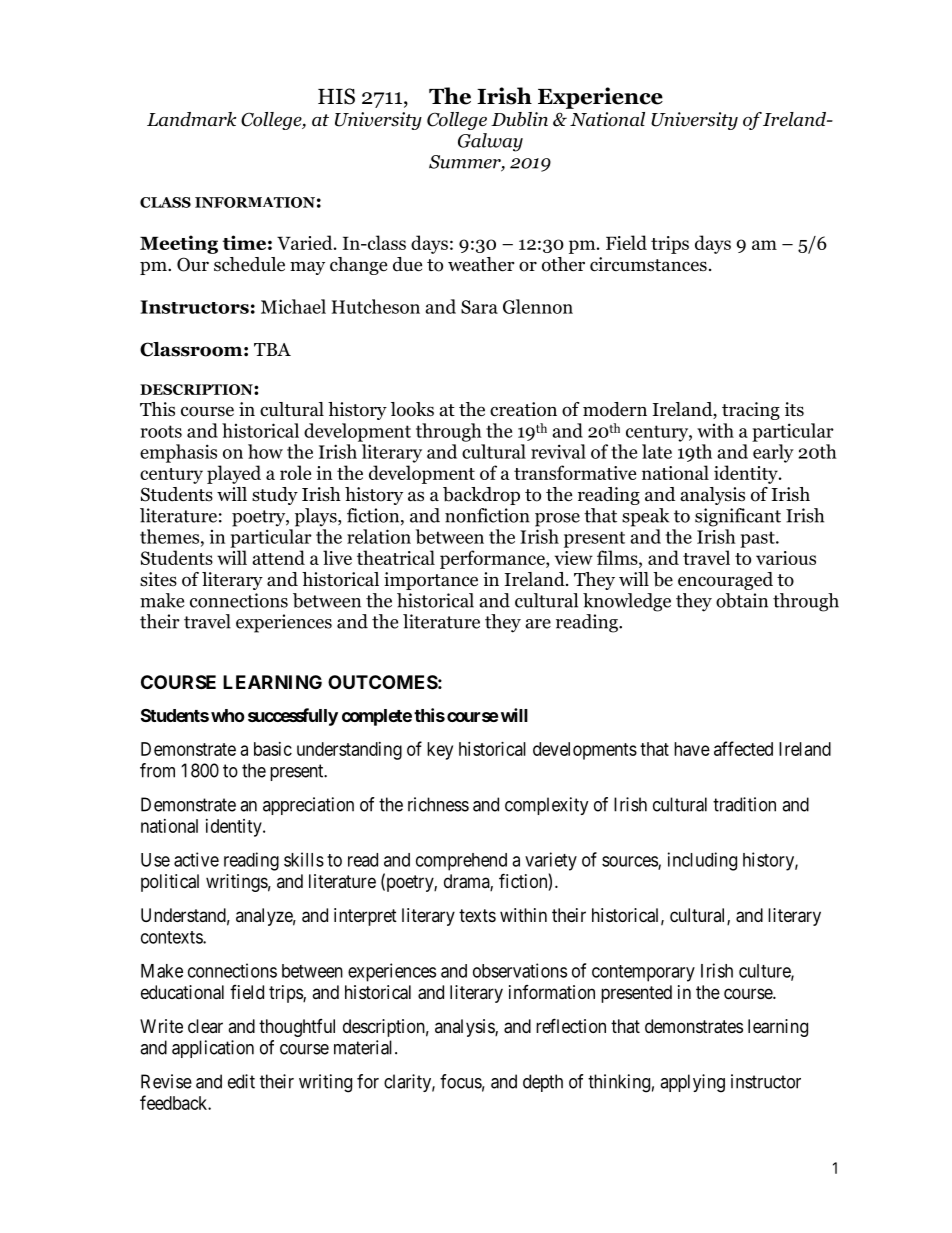  I want to click on importance, so click(431, 581).
